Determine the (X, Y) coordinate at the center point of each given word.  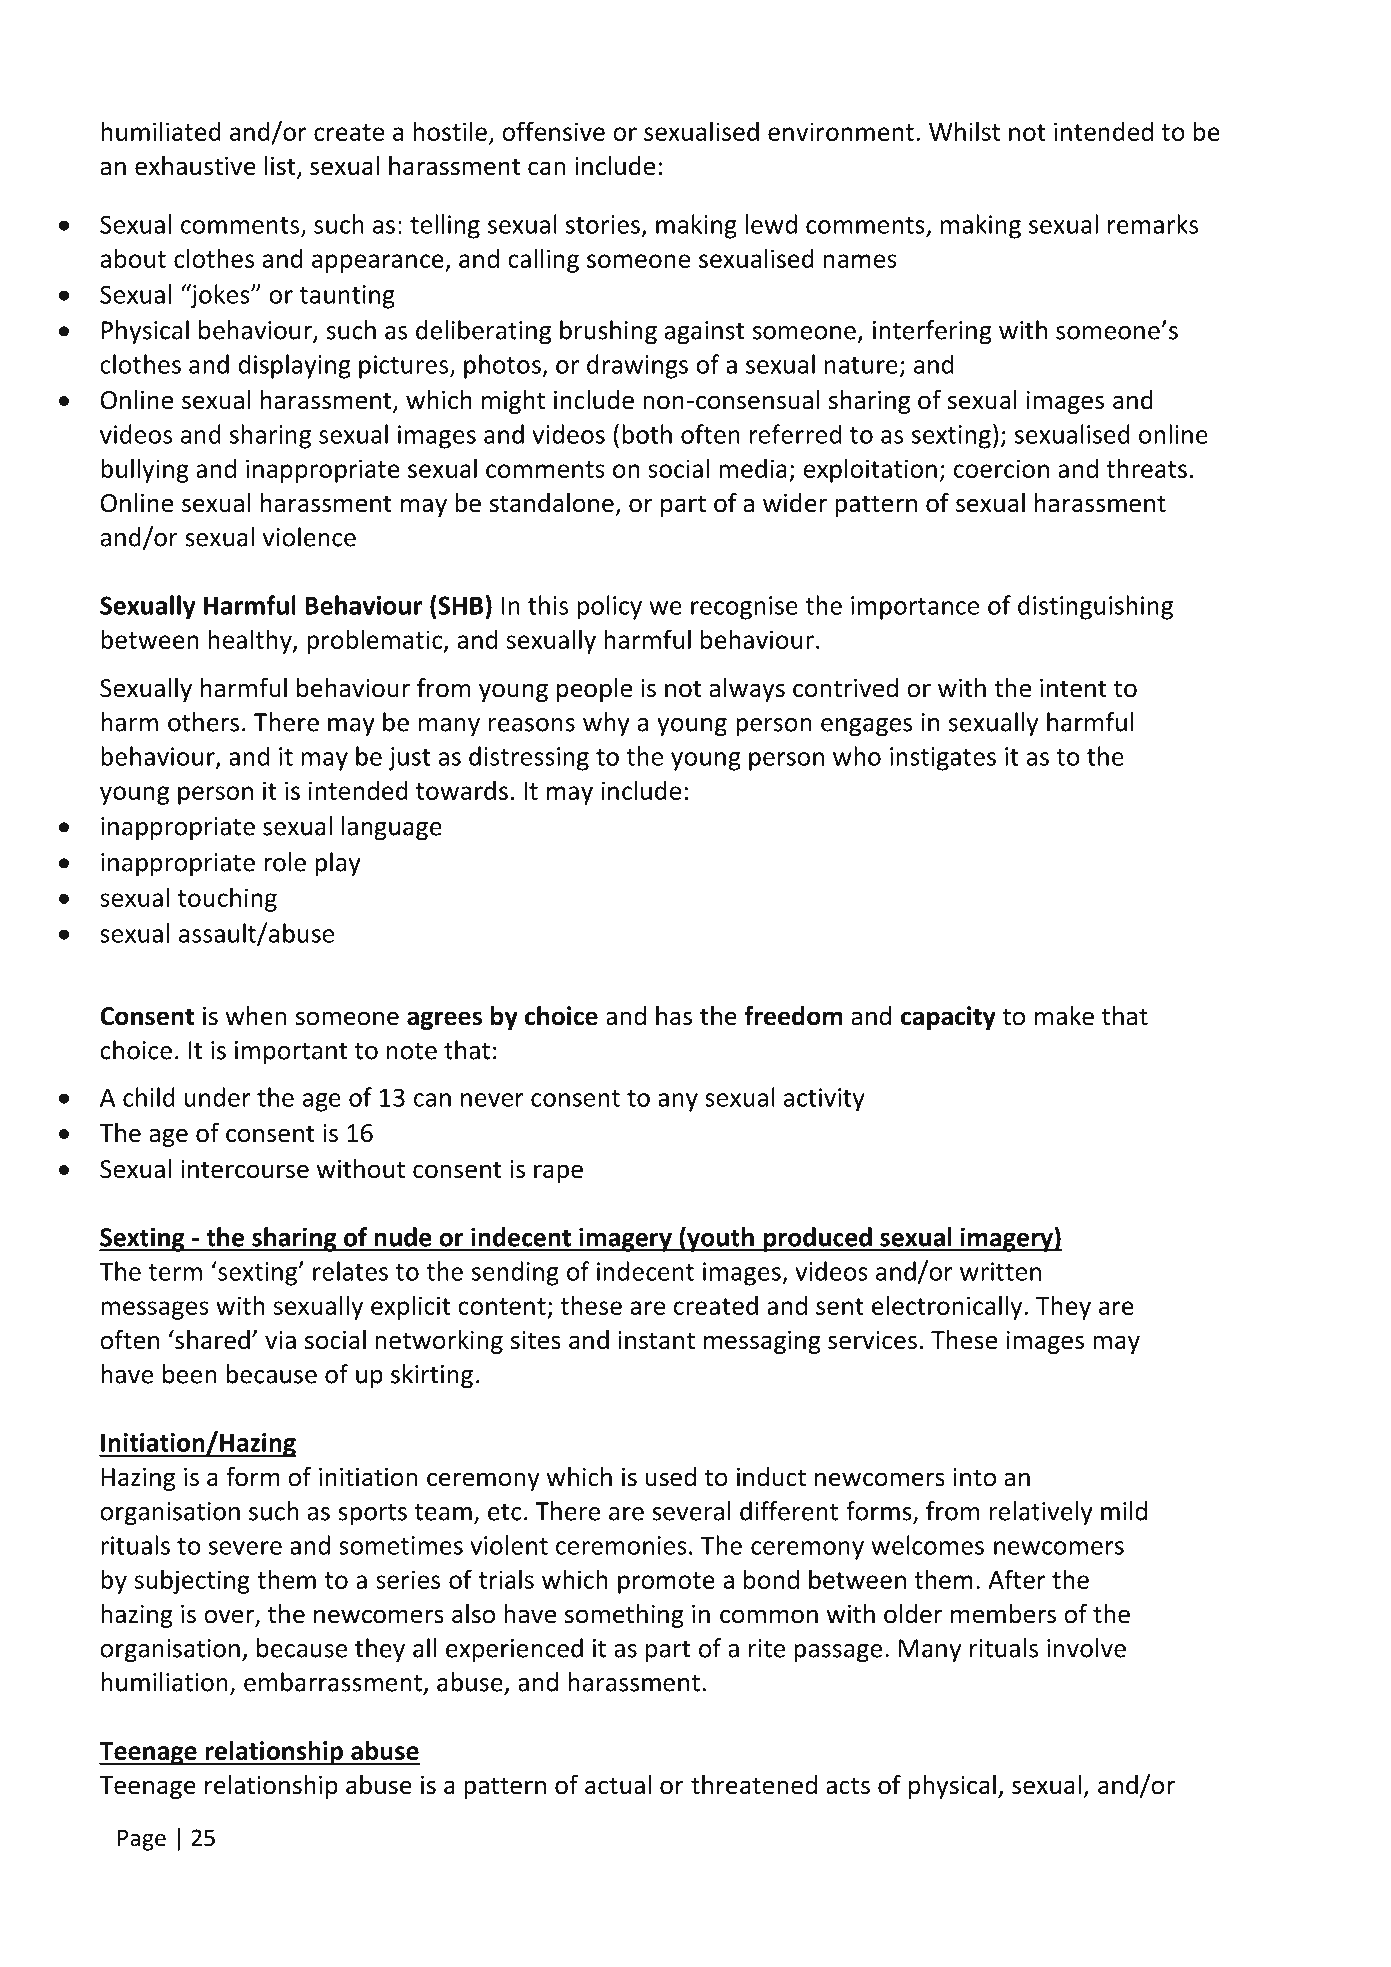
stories (603, 224)
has (674, 1016)
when (256, 1016)
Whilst (964, 131)
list (281, 167)
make (1064, 1016)
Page (142, 1840)
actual (618, 1785)
